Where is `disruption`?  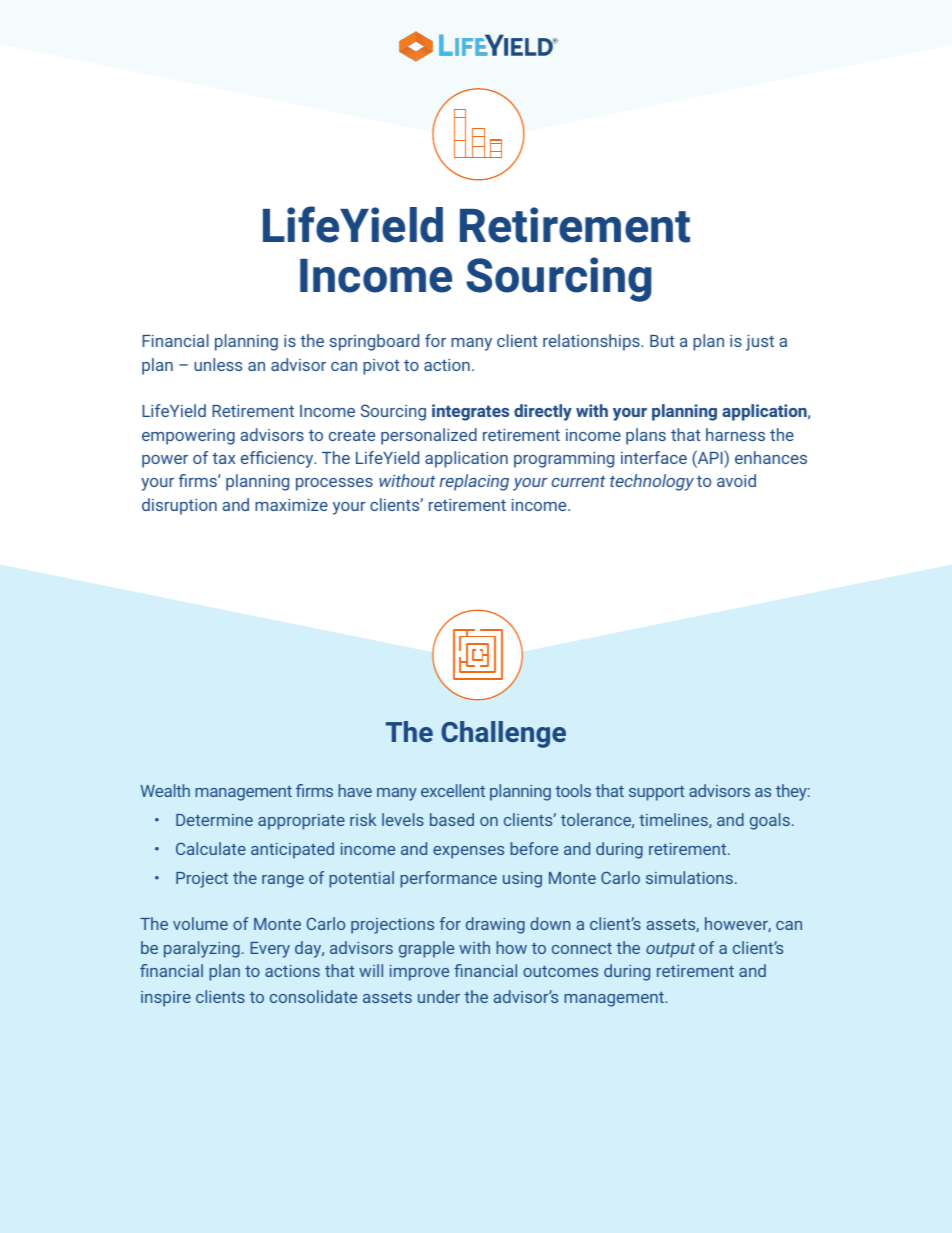
disruption is located at coordinates (179, 506).
